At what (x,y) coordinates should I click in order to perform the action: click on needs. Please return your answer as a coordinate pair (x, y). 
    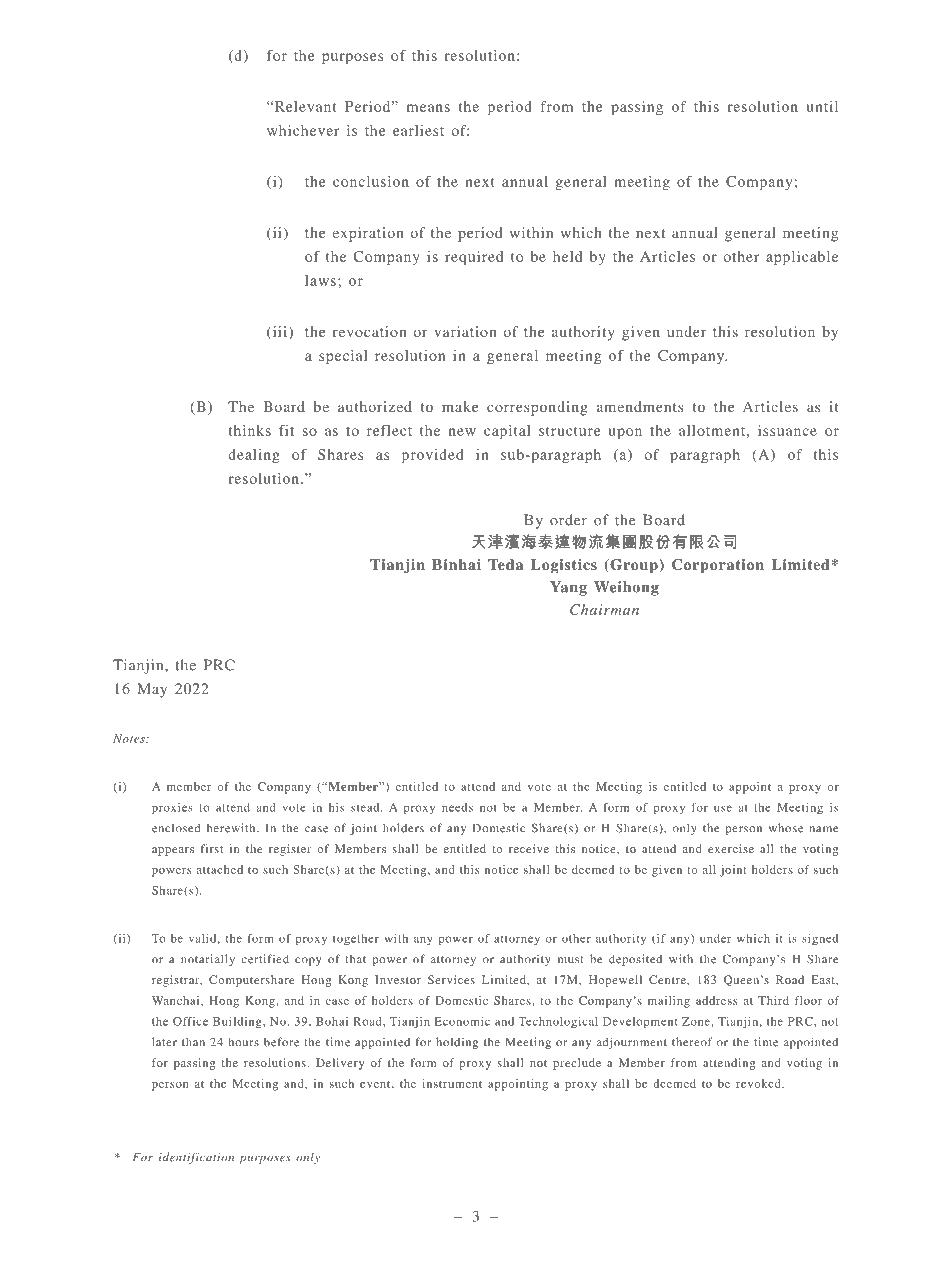
    Looking at the image, I should click on (457, 807).
